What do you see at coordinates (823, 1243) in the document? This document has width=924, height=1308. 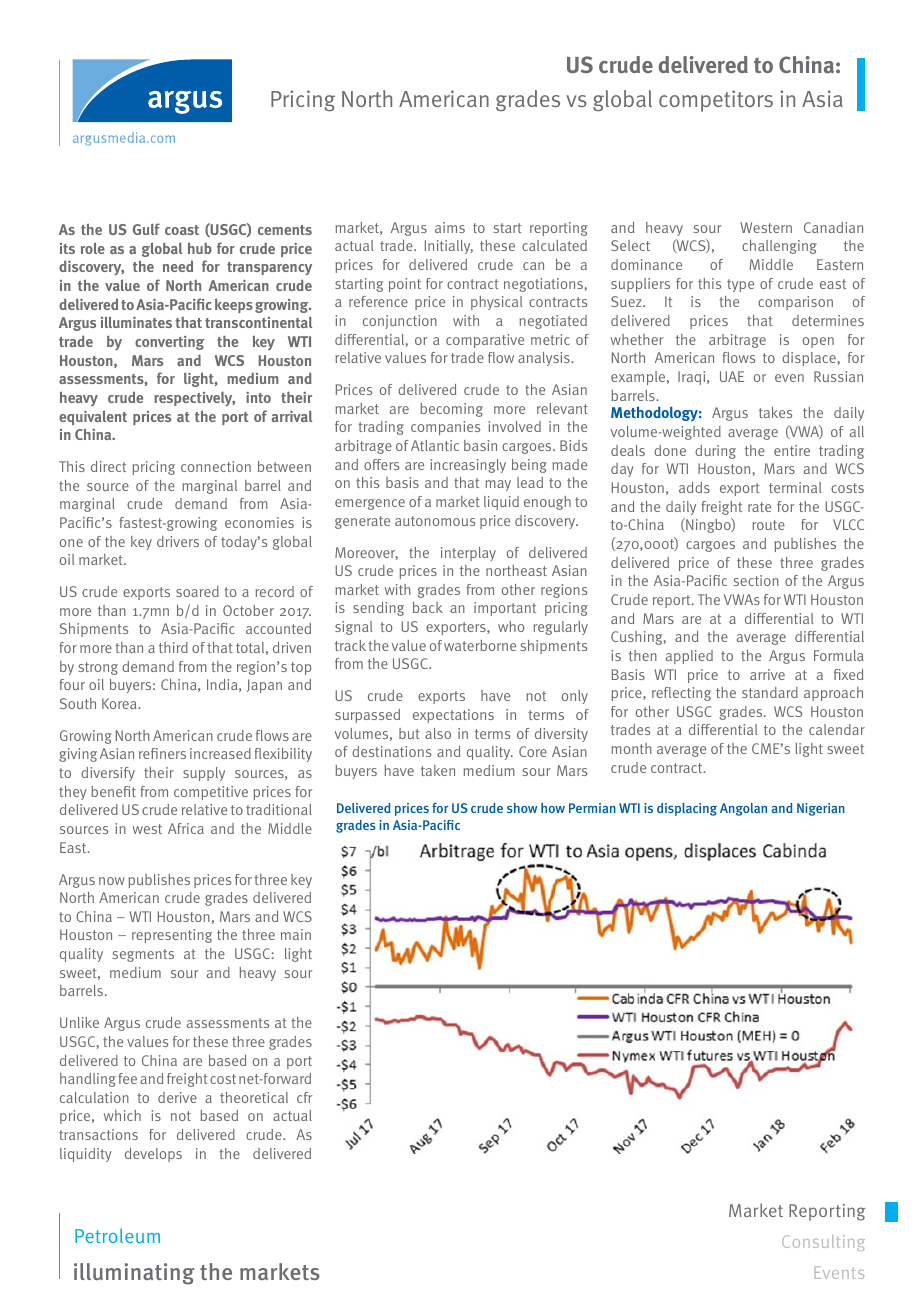 I see `Consulting` at bounding box center [823, 1243].
